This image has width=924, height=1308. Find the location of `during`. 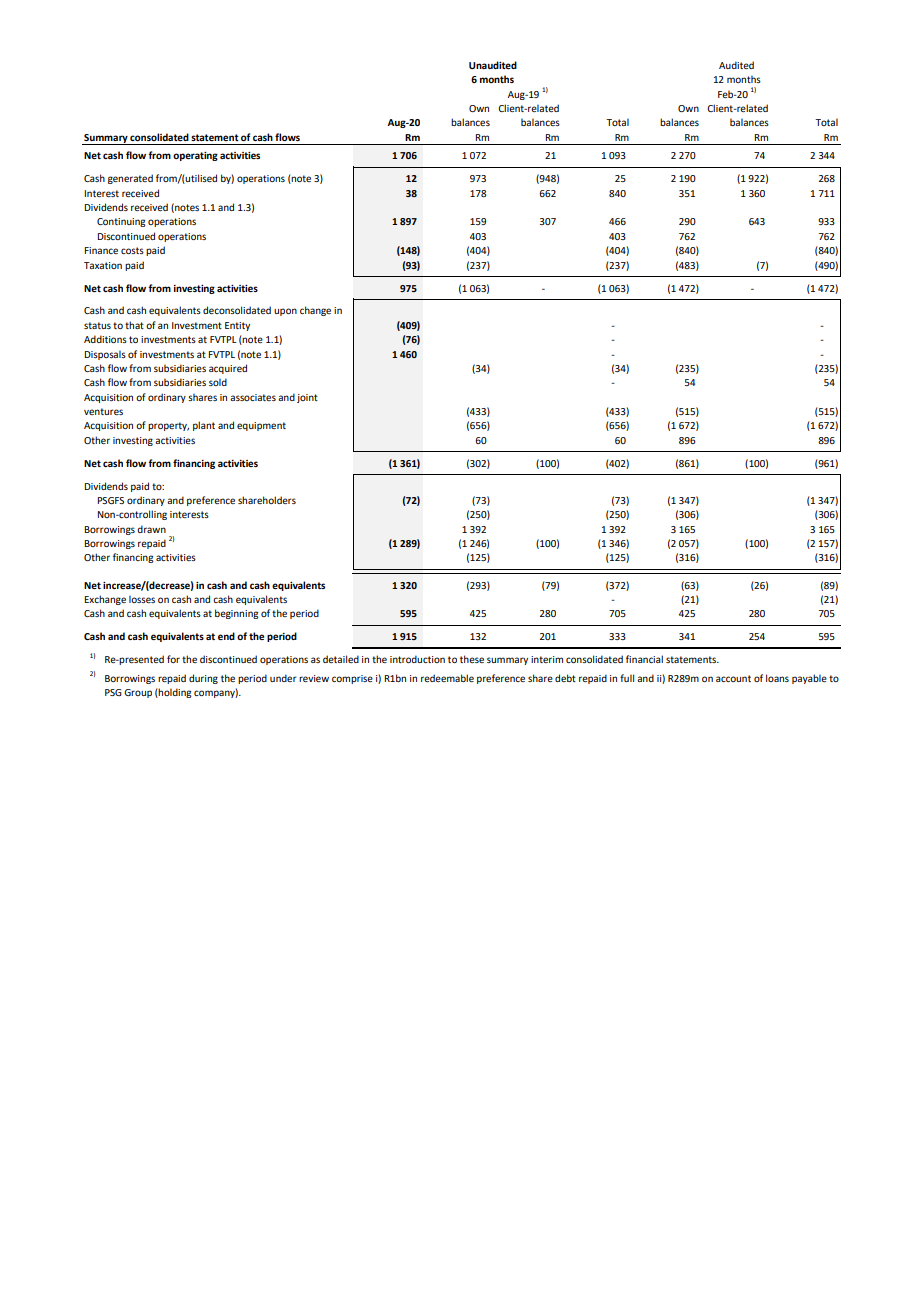

during is located at coordinates (203, 679).
